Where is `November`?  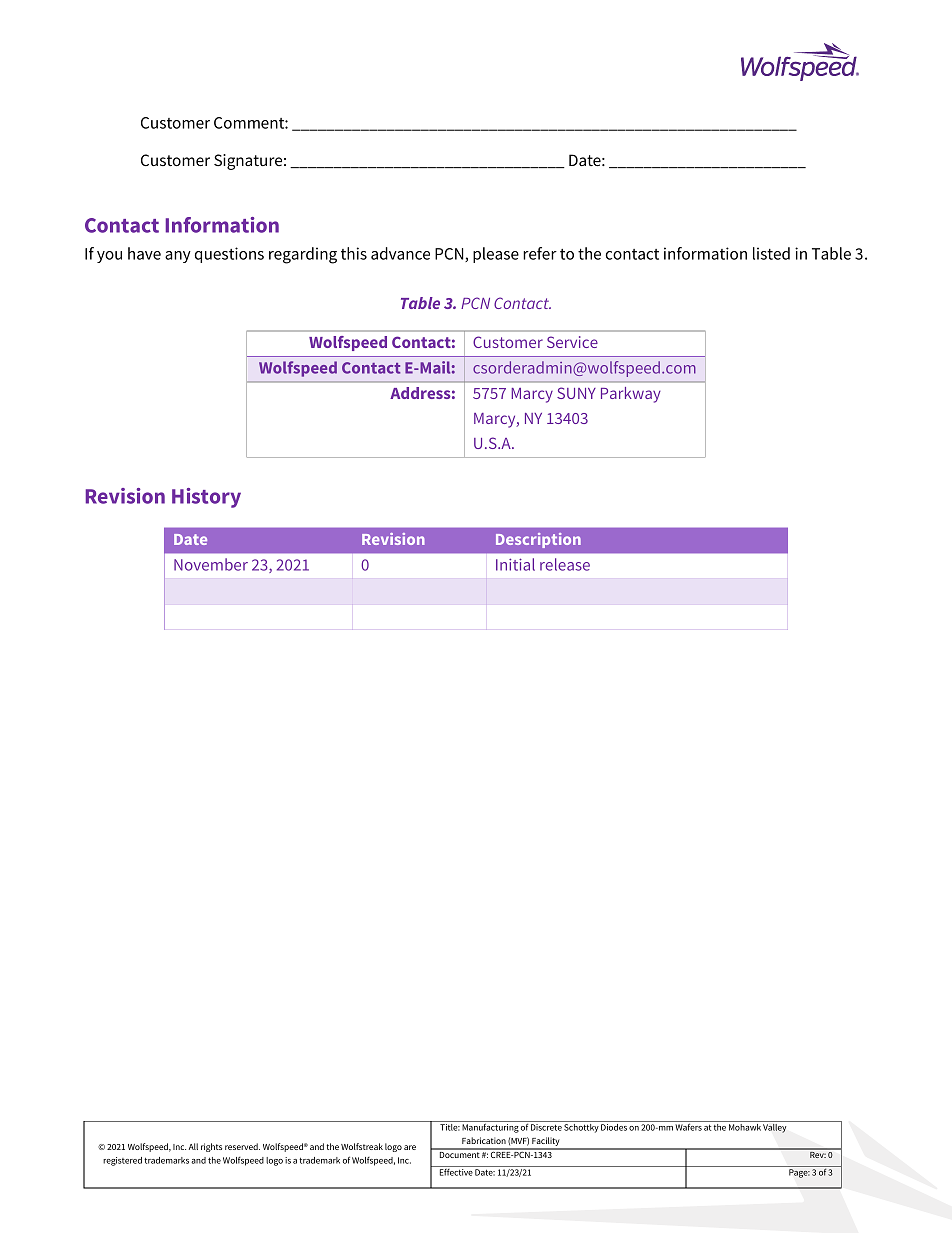
November is located at coordinates (211, 564).
